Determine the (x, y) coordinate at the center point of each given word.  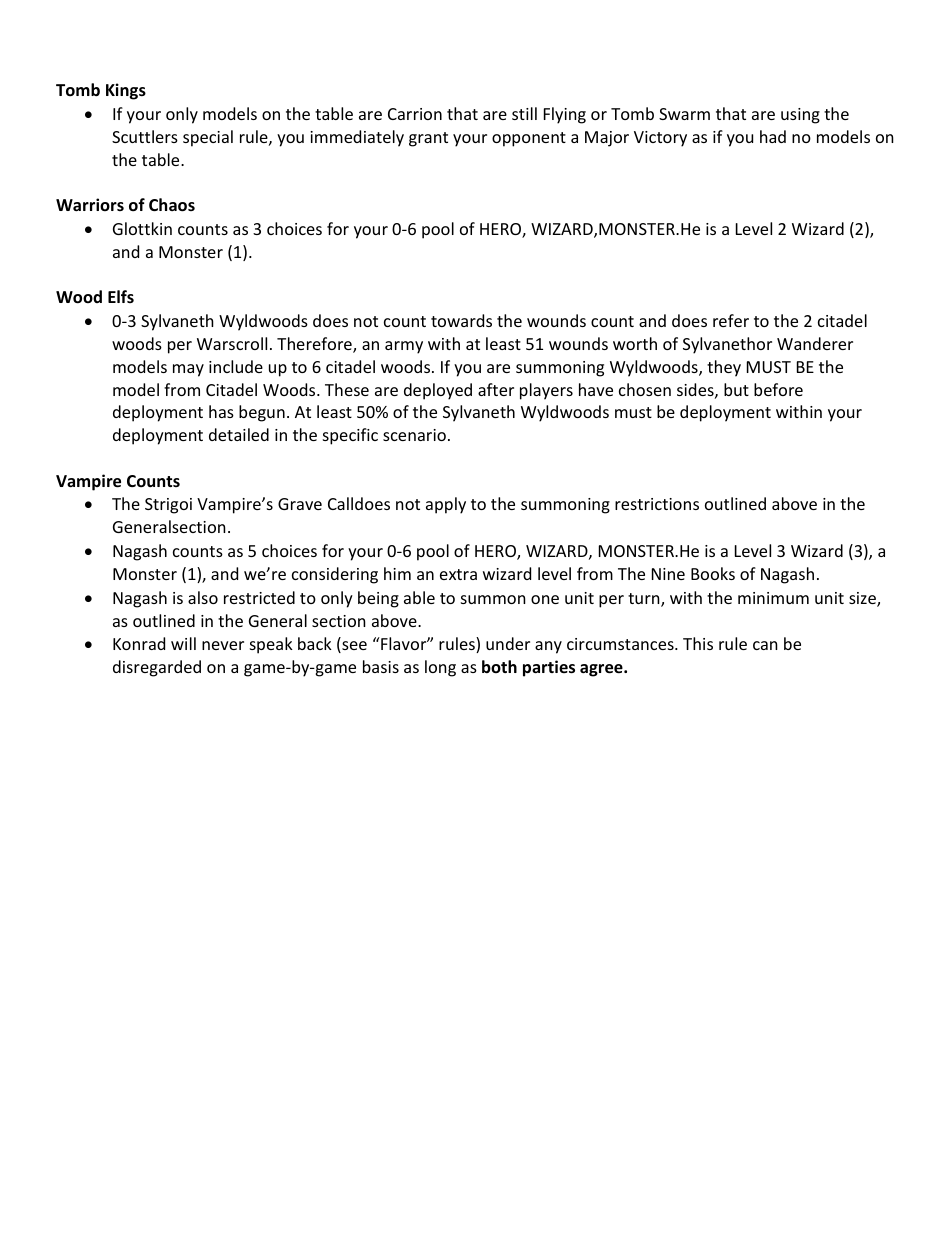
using (800, 116)
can (765, 645)
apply (446, 505)
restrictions (657, 504)
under (508, 643)
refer (731, 320)
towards (461, 320)
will (183, 643)
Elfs (121, 296)
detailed (239, 434)
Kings (126, 91)
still (524, 113)
